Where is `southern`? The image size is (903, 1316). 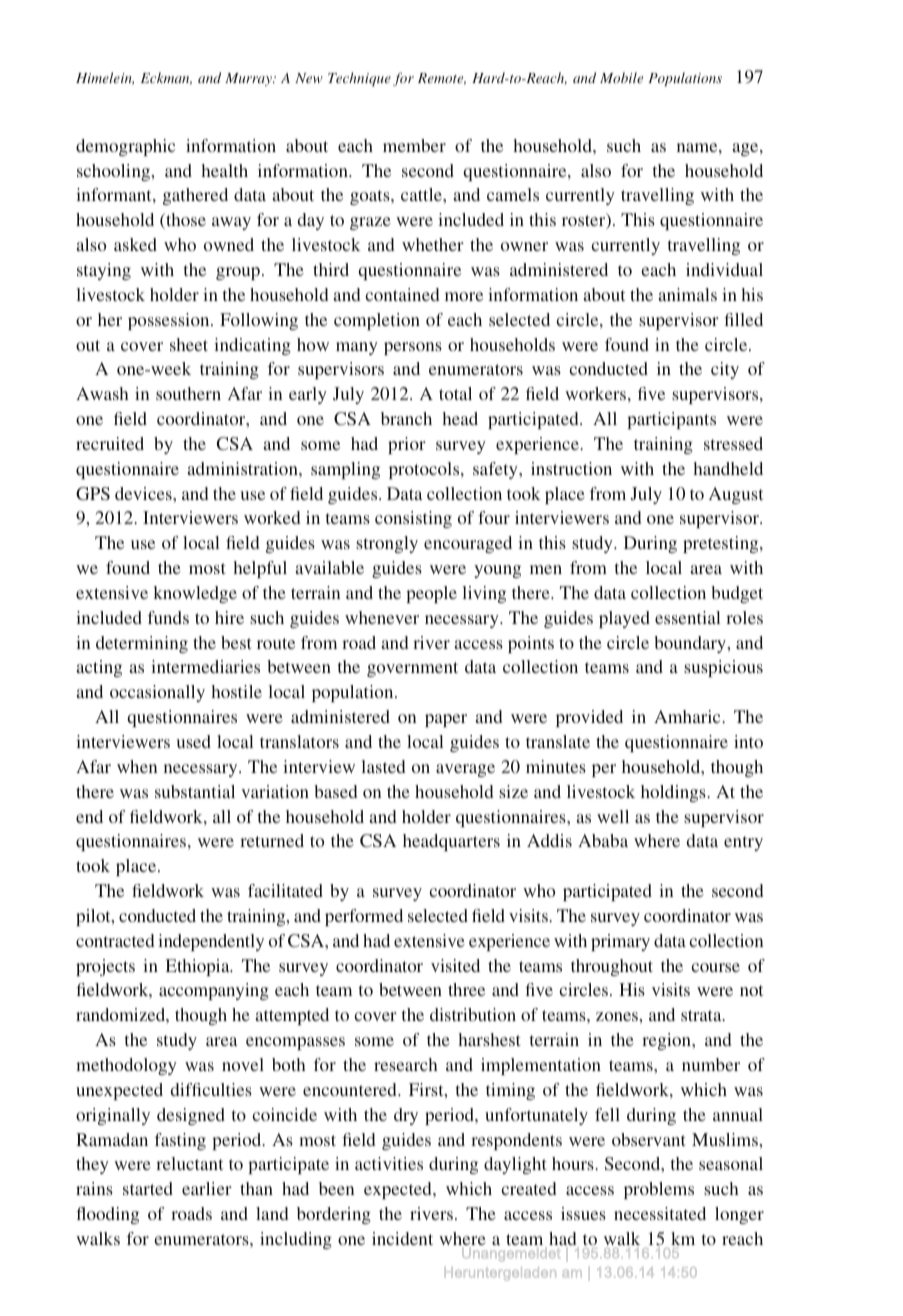 southern is located at coordinates (188, 393).
